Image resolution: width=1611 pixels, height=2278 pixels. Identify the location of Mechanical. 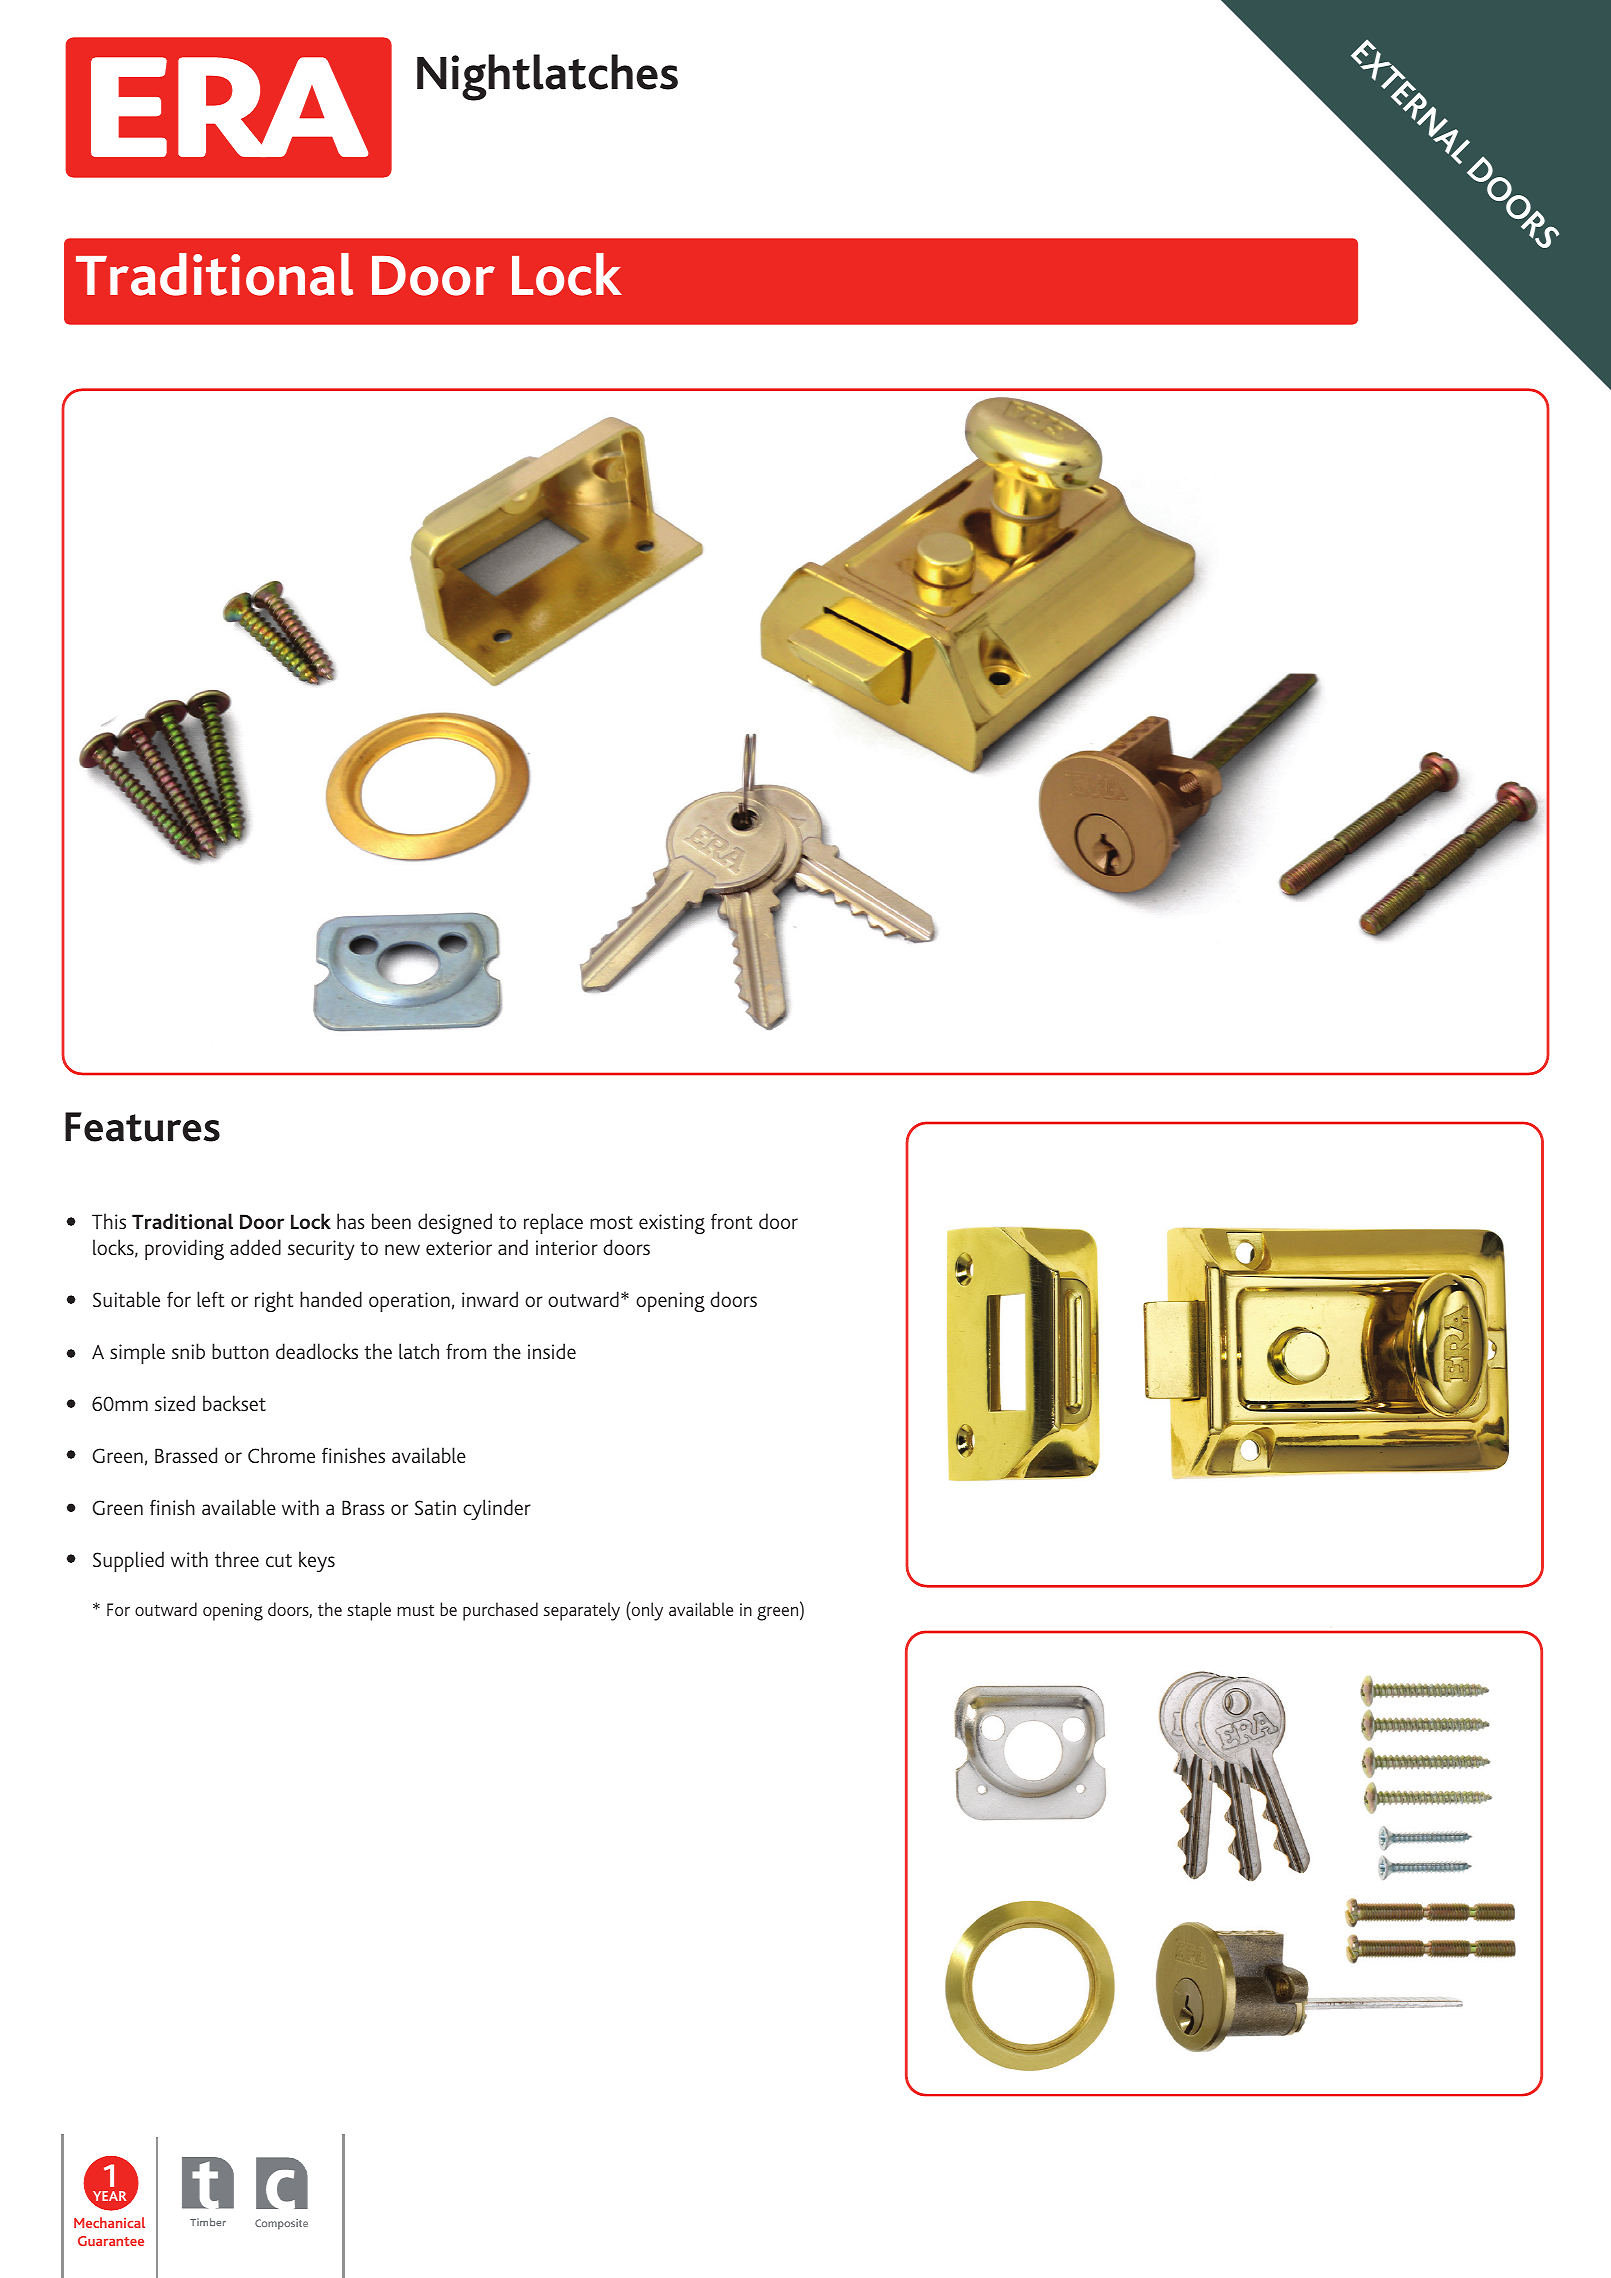
(109, 2222).
